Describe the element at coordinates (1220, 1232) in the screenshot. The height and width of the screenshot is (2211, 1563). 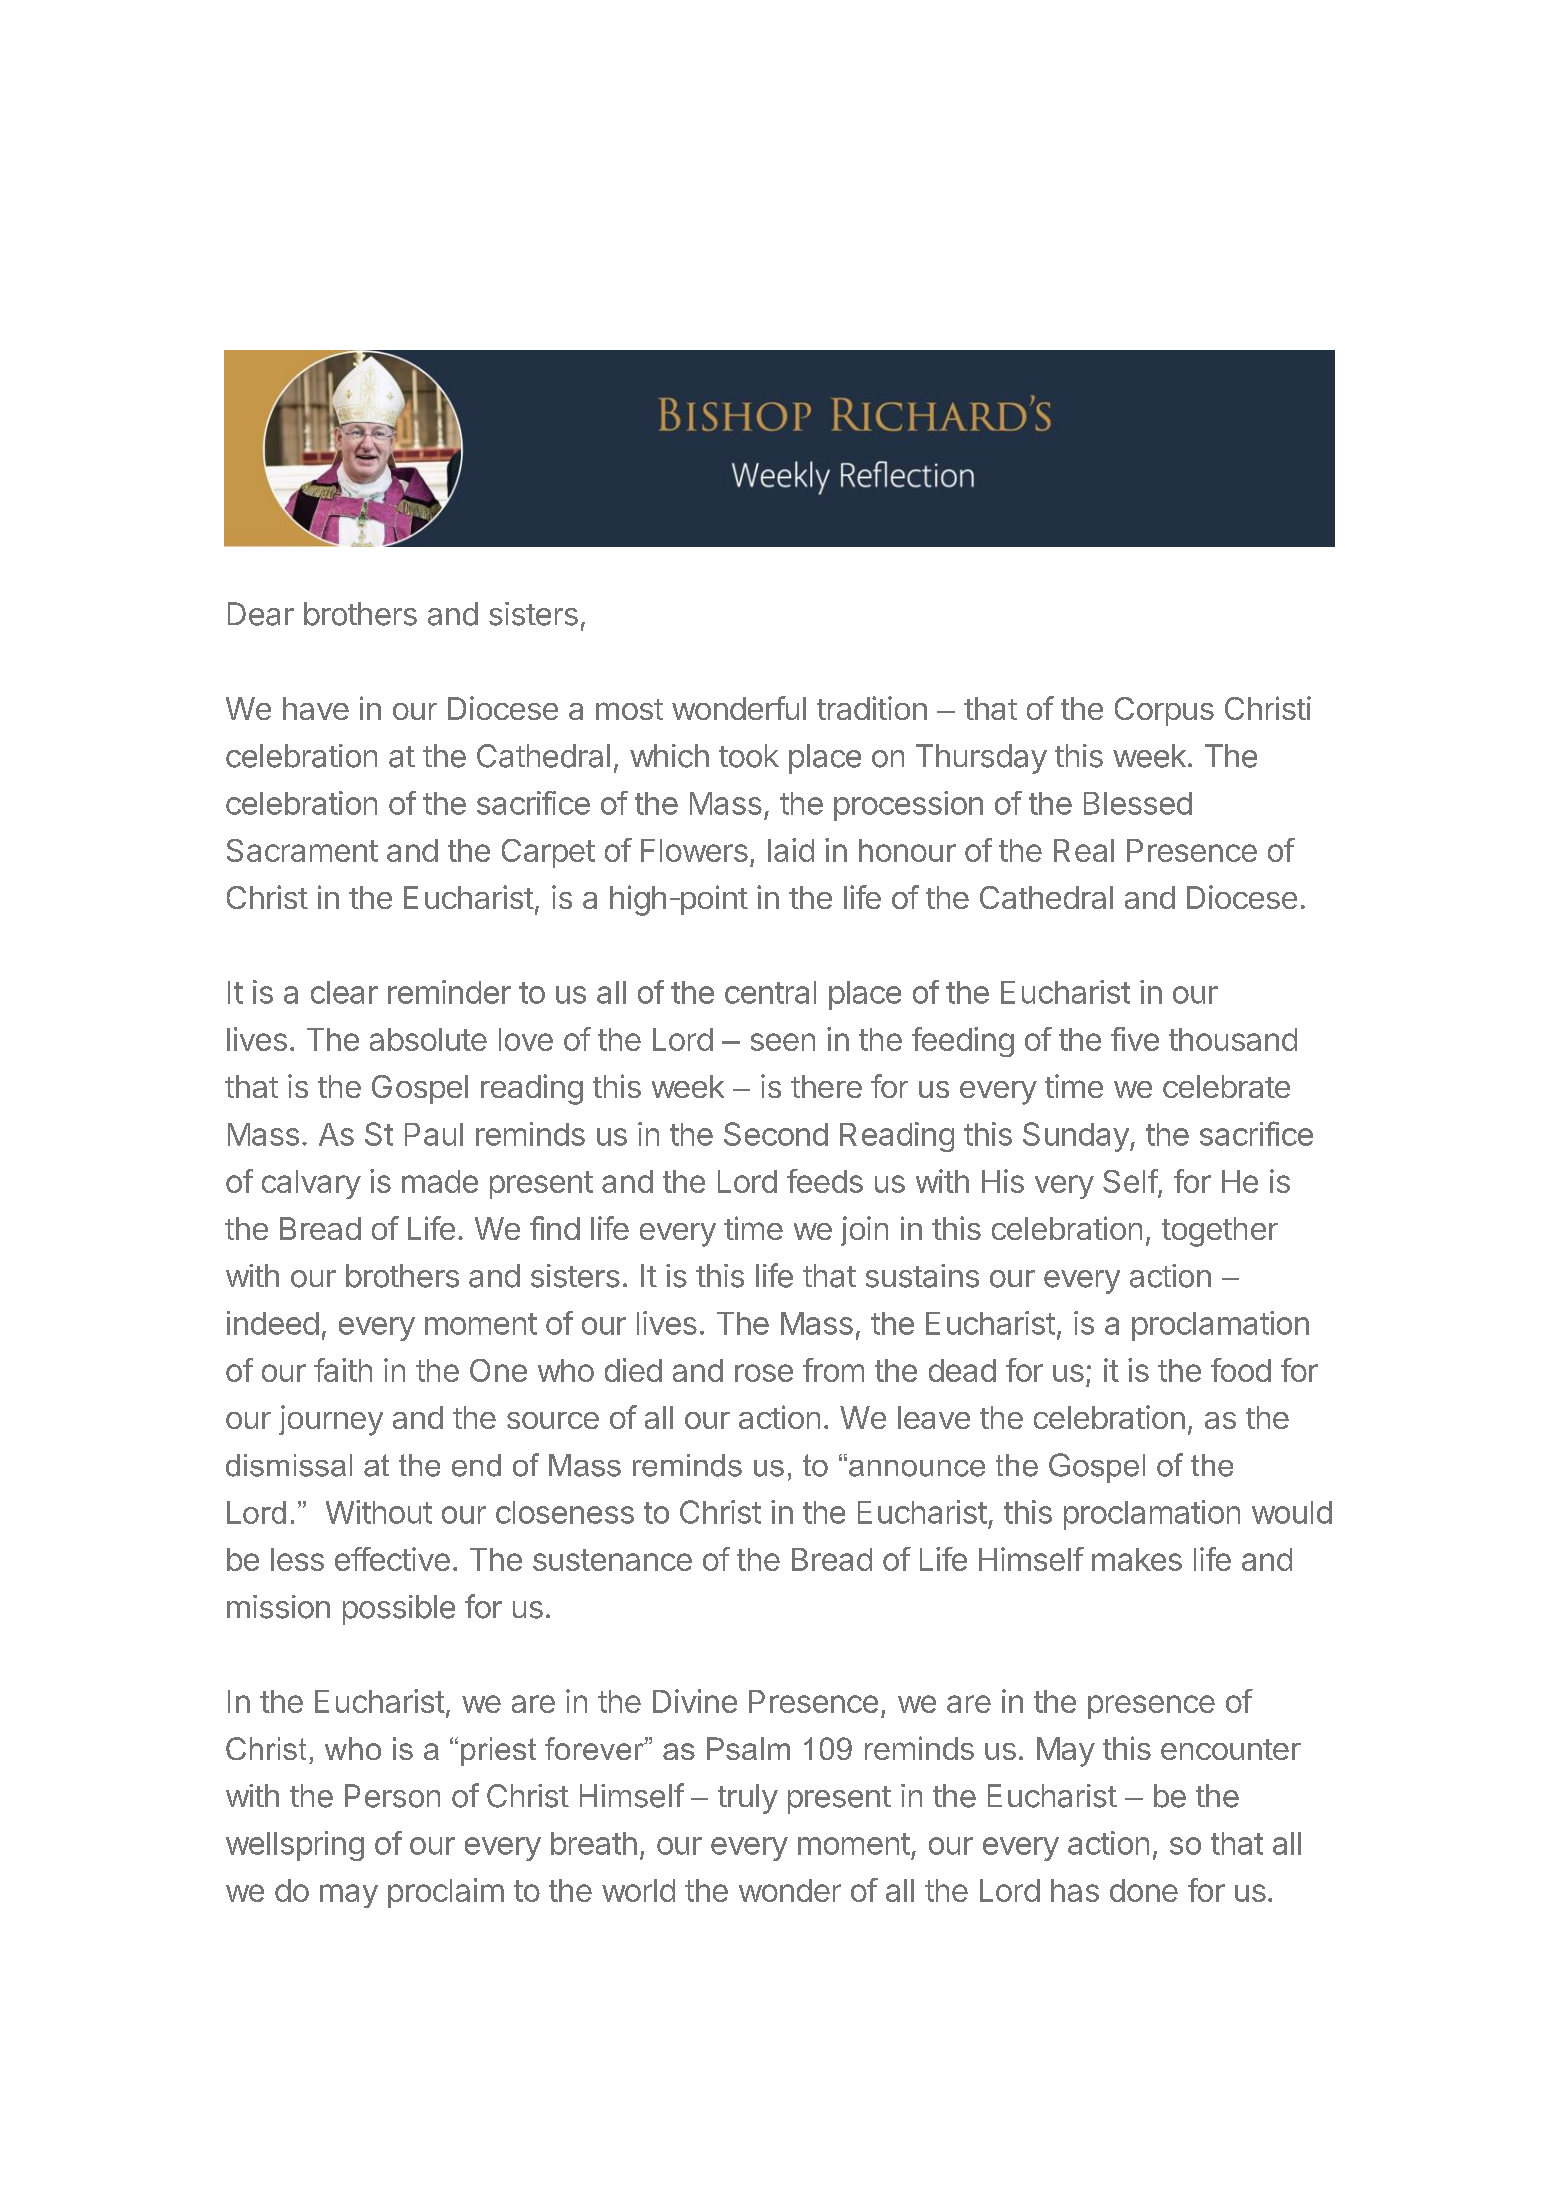
I see `together` at that location.
